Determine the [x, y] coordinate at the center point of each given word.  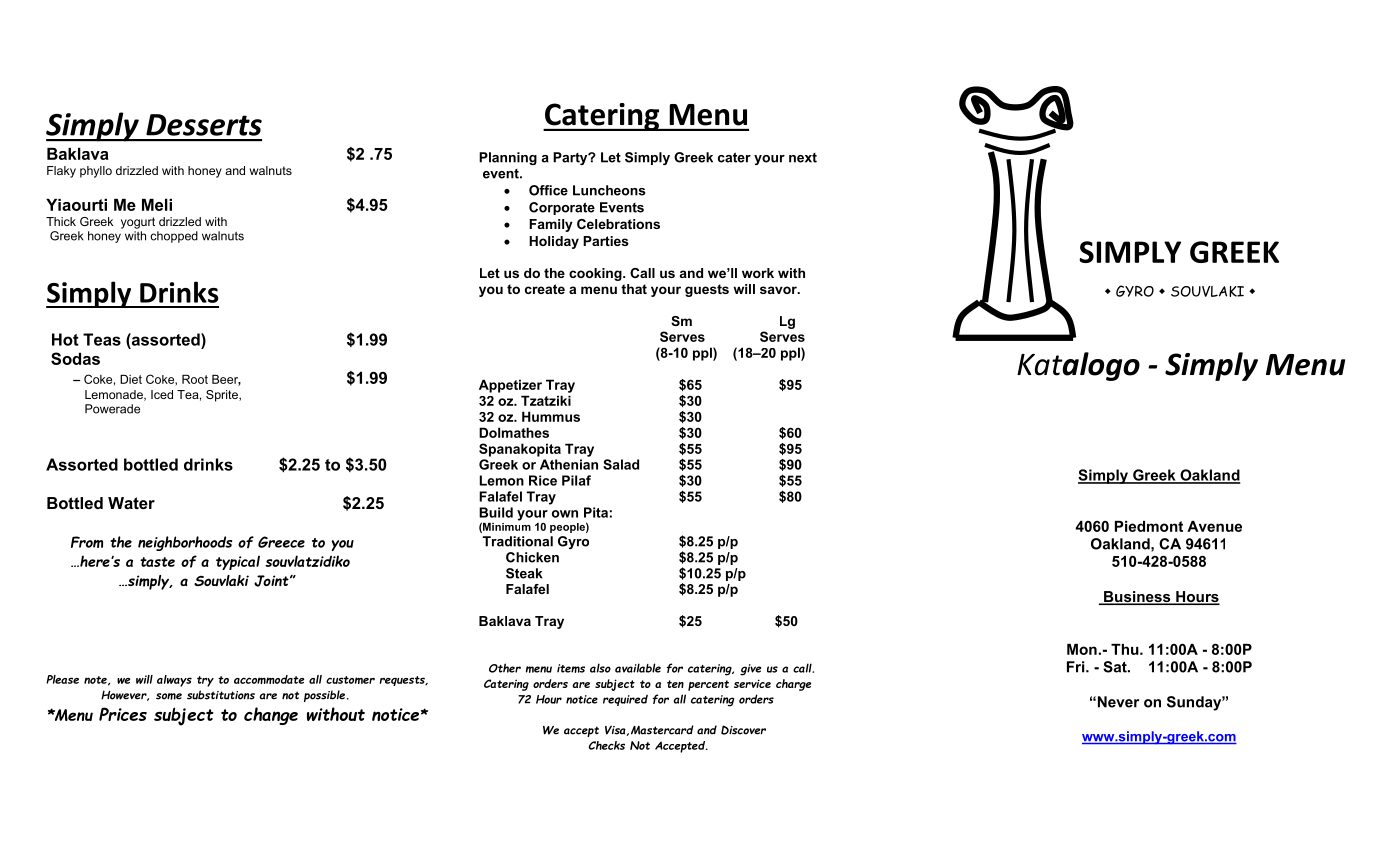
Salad [621, 464]
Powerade [112, 409]
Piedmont [1149, 526]
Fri [1077, 667]
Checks [607, 745]
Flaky [61, 172]
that [634, 289]
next [803, 158]
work [758, 273]
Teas [102, 339]
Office [548, 190]
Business [1137, 598]
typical [238, 562]
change [271, 716]
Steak [524, 573]
